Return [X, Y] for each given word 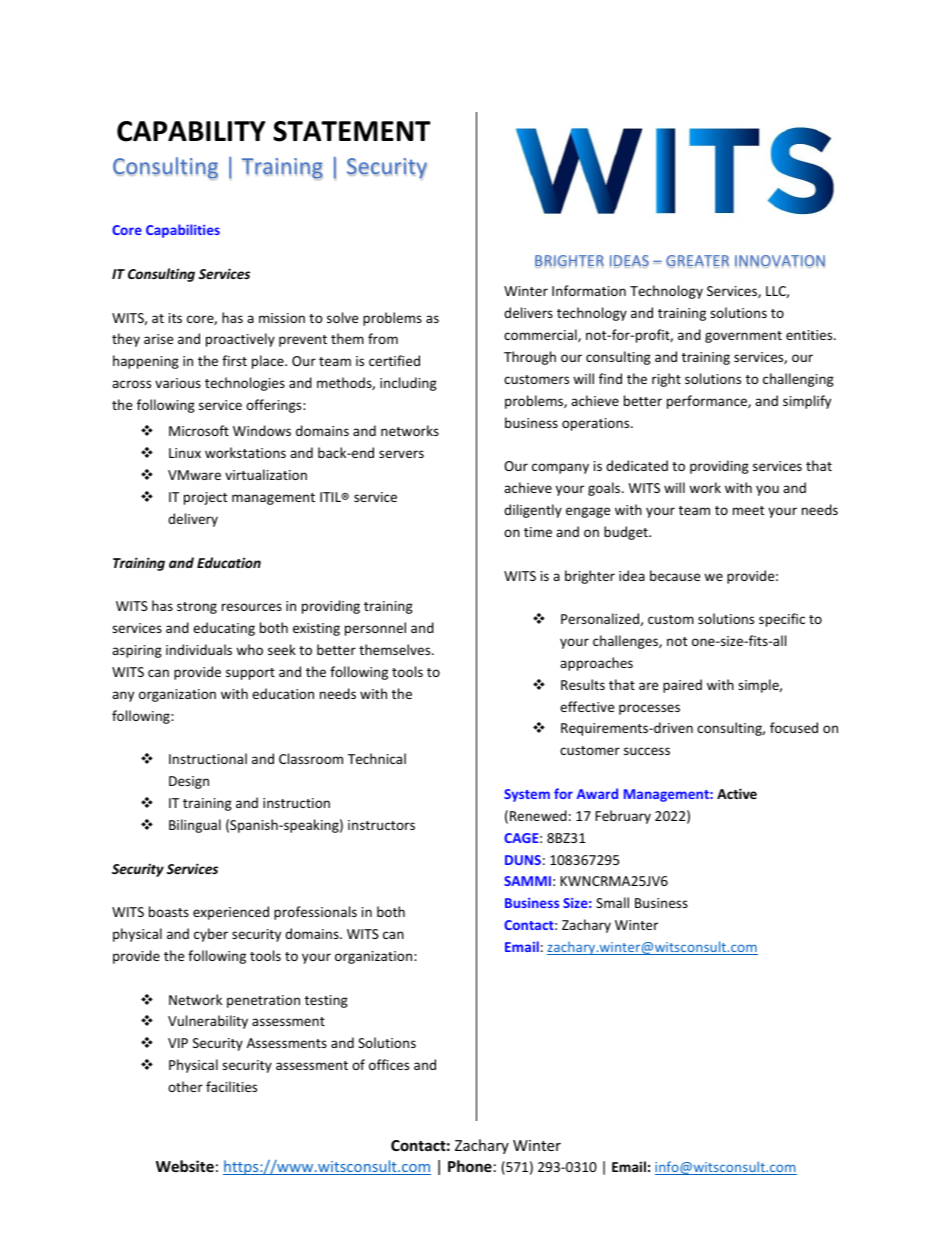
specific [782, 620]
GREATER [697, 261]
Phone [470, 1166]
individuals [199, 649]
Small [612, 902]
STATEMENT [352, 131]
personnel [375, 629]
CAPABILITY [191, 131]
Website [185, 1166]
